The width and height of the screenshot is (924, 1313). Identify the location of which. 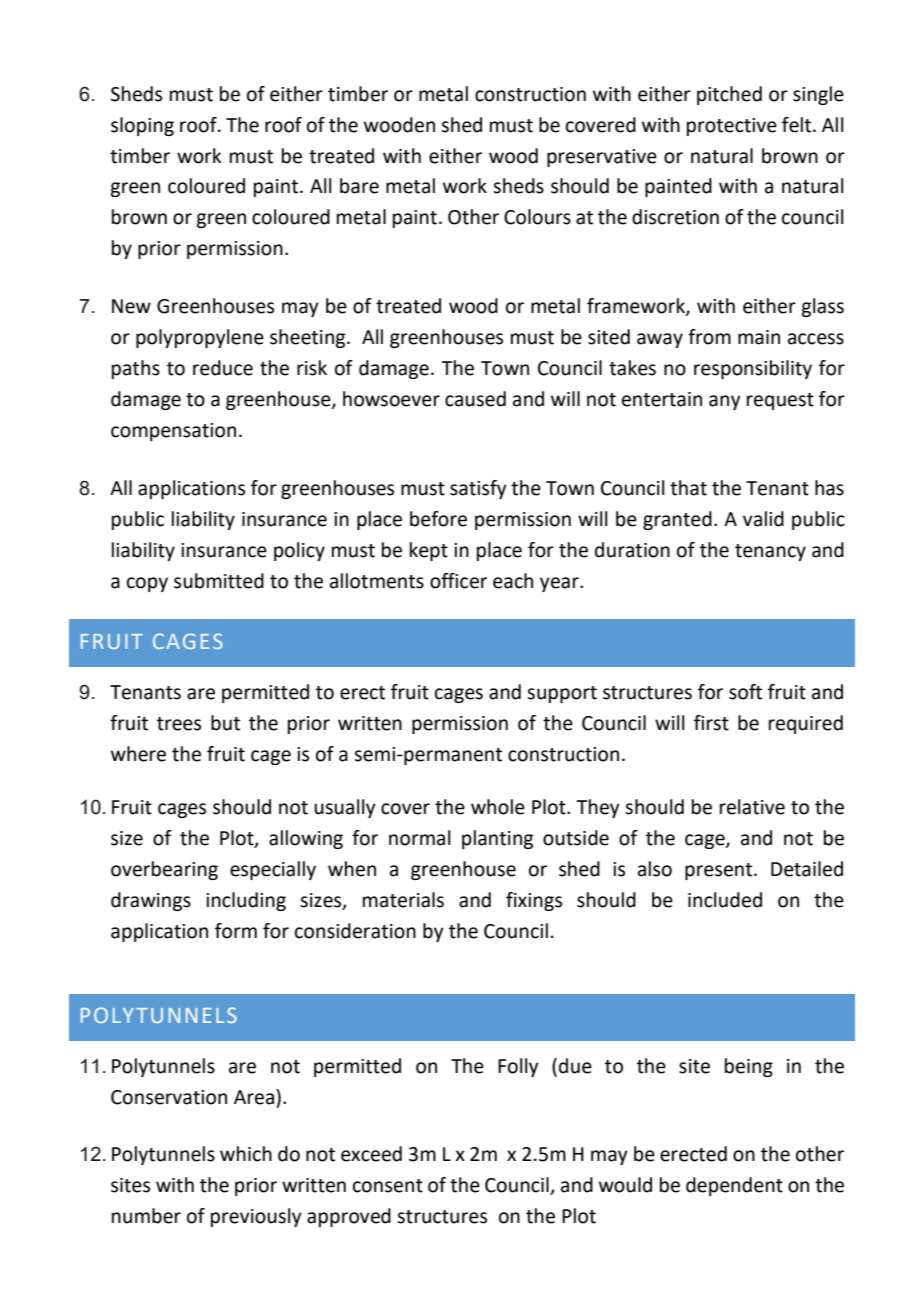
(246, 1154).
